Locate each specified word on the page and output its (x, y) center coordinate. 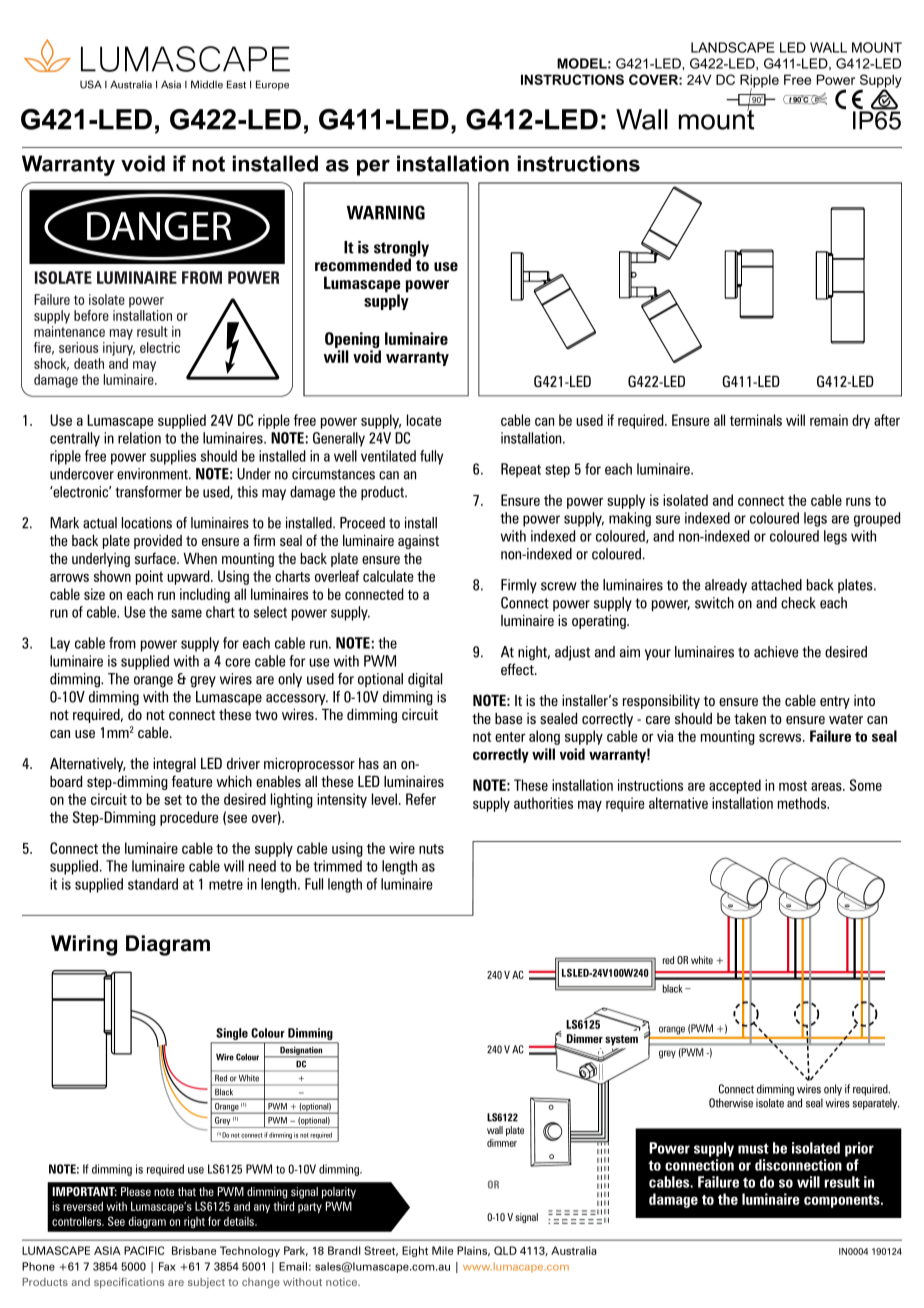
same (186, 613)
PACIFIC (144, 1250)
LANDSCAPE (733, 47)
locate (424, 420)
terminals (756, 420)
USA (91, 84)
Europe (272, 85)
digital (425, 680)
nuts (431, 849)
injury (119, 349)
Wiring (84, 945)
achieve (776, 652)
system (621, 1040)
